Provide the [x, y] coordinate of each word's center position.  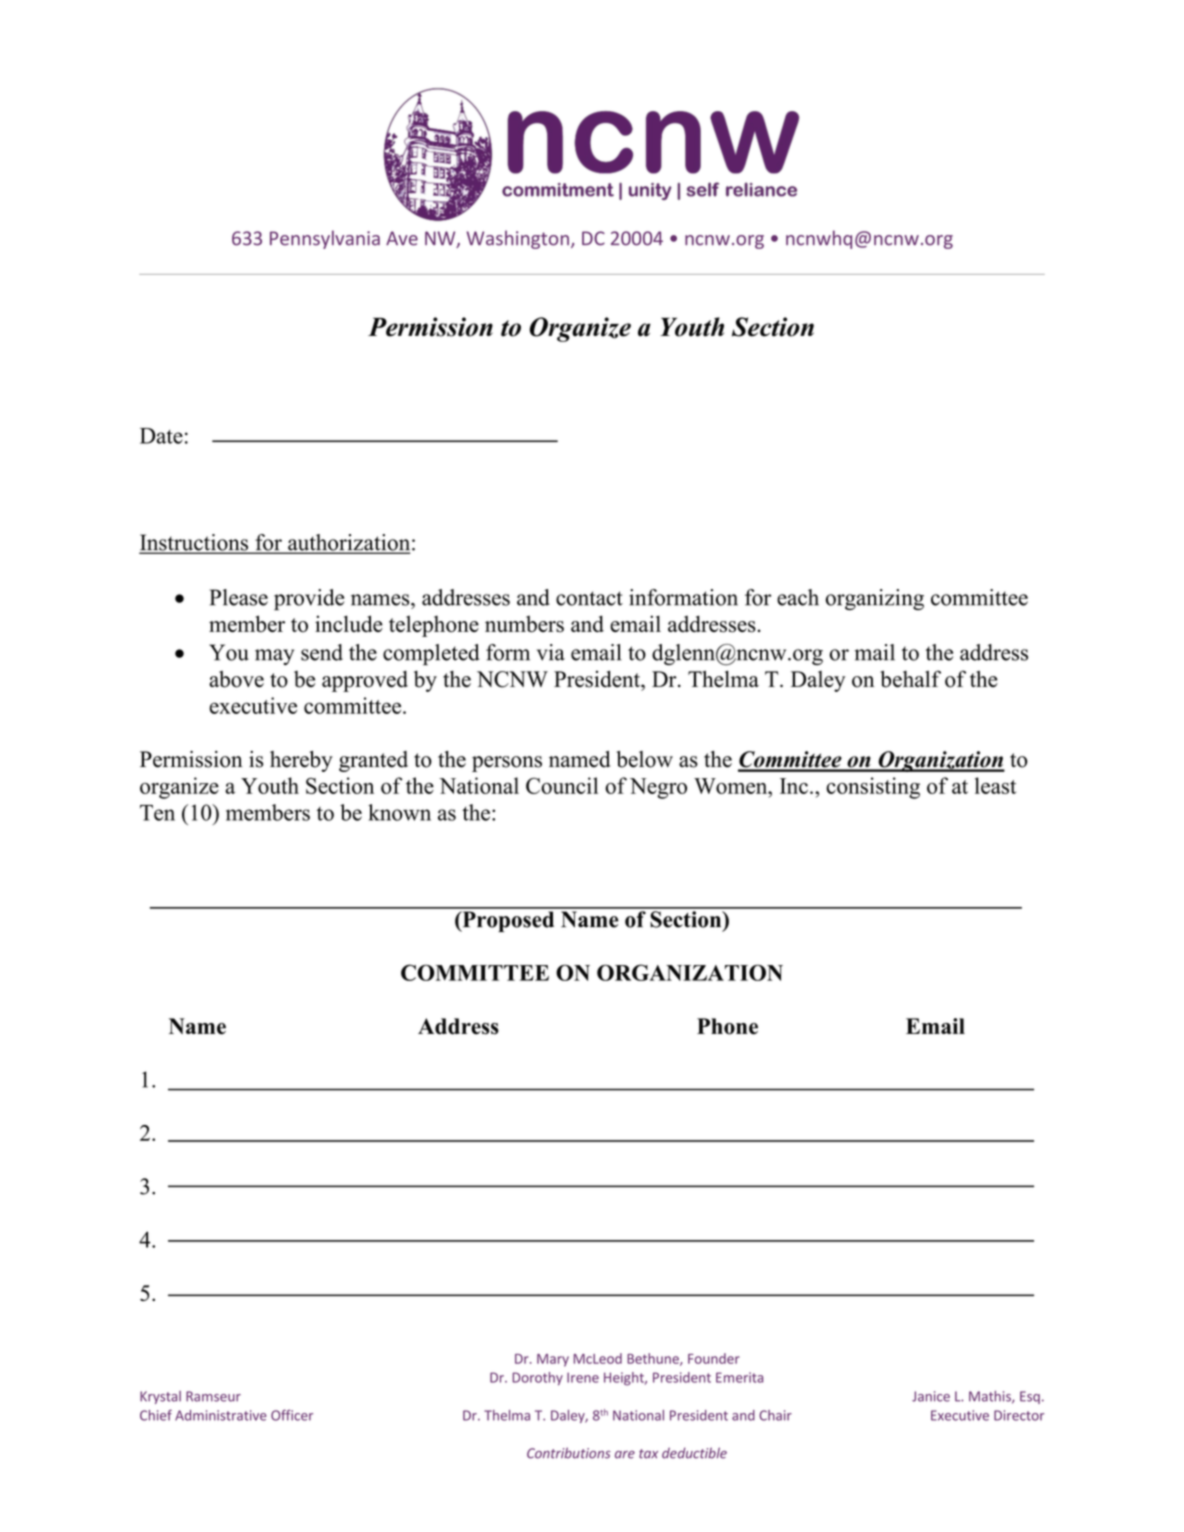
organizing [875, 599]
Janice [931, 1396]
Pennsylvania [325, 239]
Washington [517, 239]
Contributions [569, 1453]
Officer [292, 1415]
